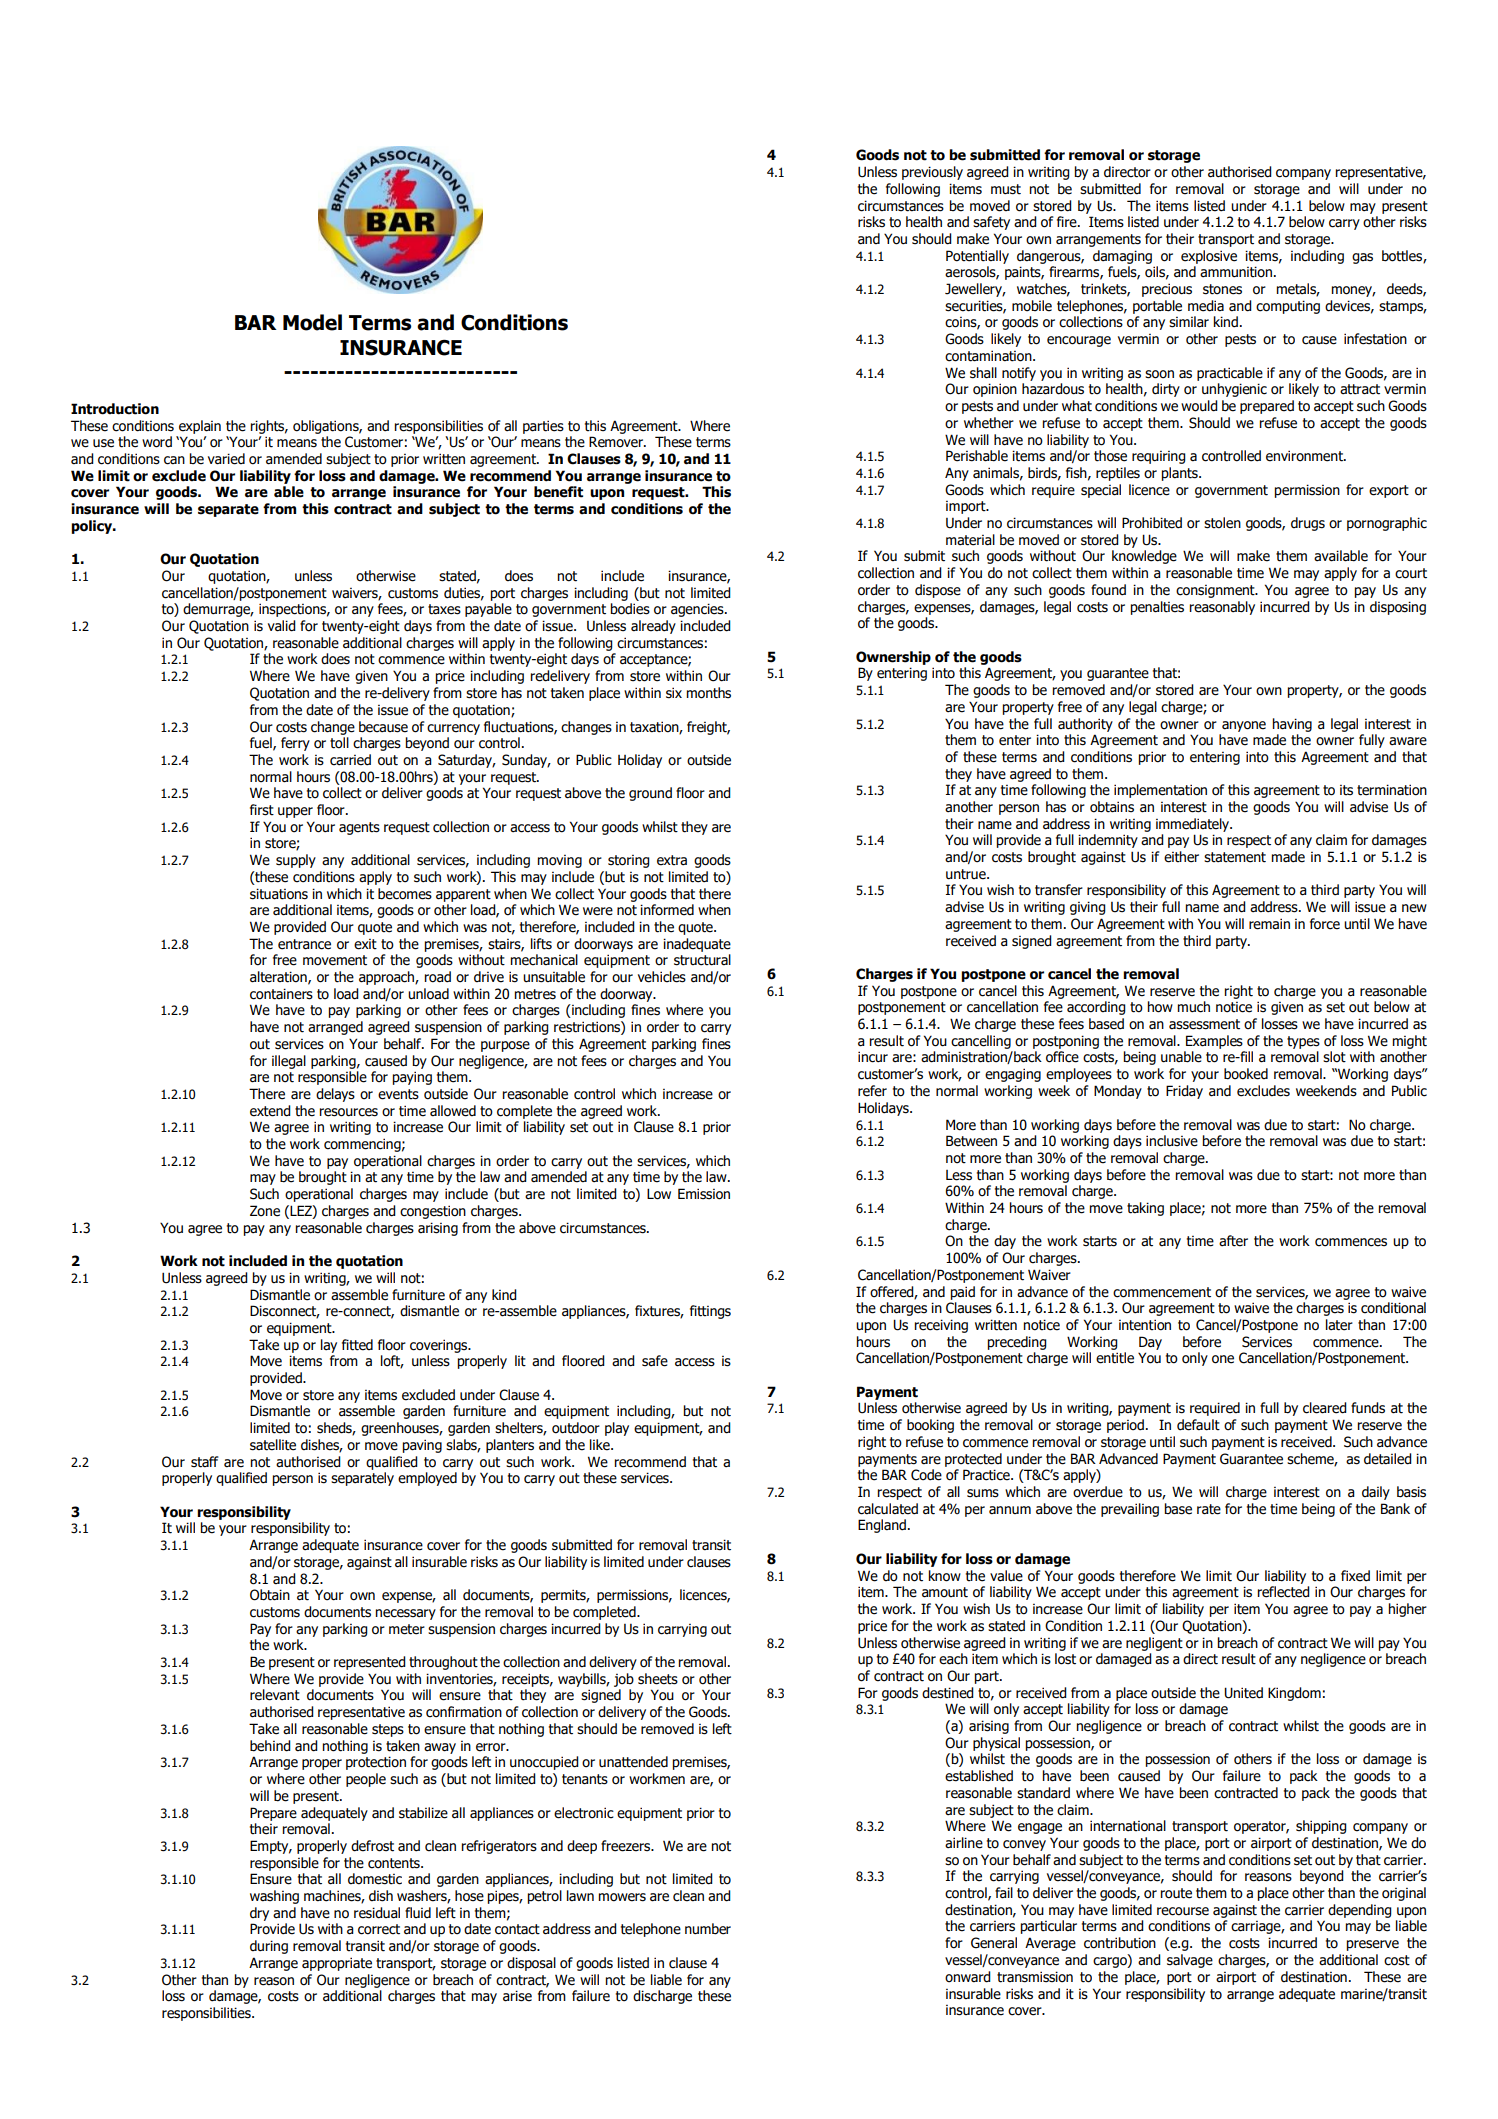  Describe the element at coordinates (932, 173) in the document. I see `previously` at that location.
